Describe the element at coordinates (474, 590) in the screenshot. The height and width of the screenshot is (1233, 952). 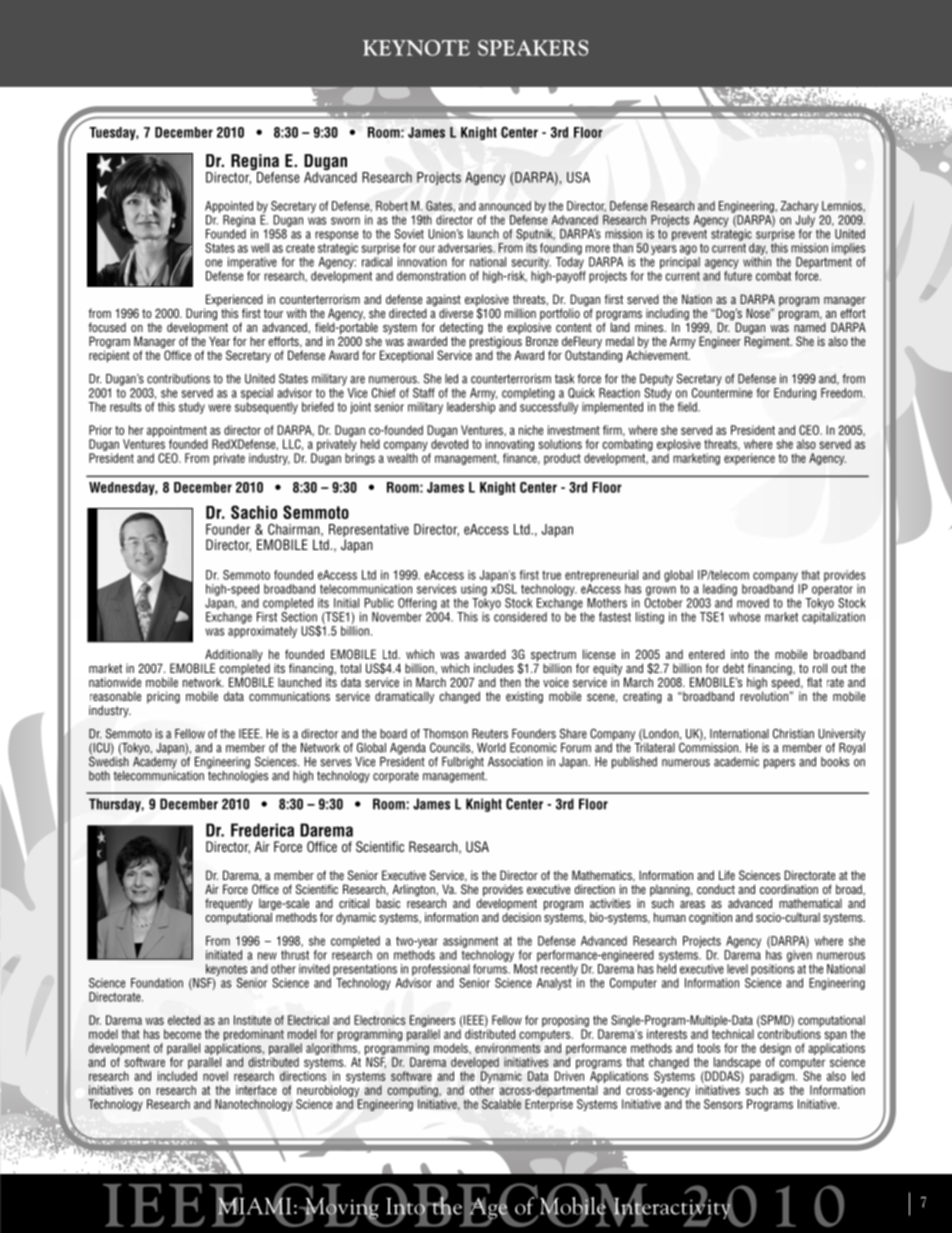
I see `using` at that location.
